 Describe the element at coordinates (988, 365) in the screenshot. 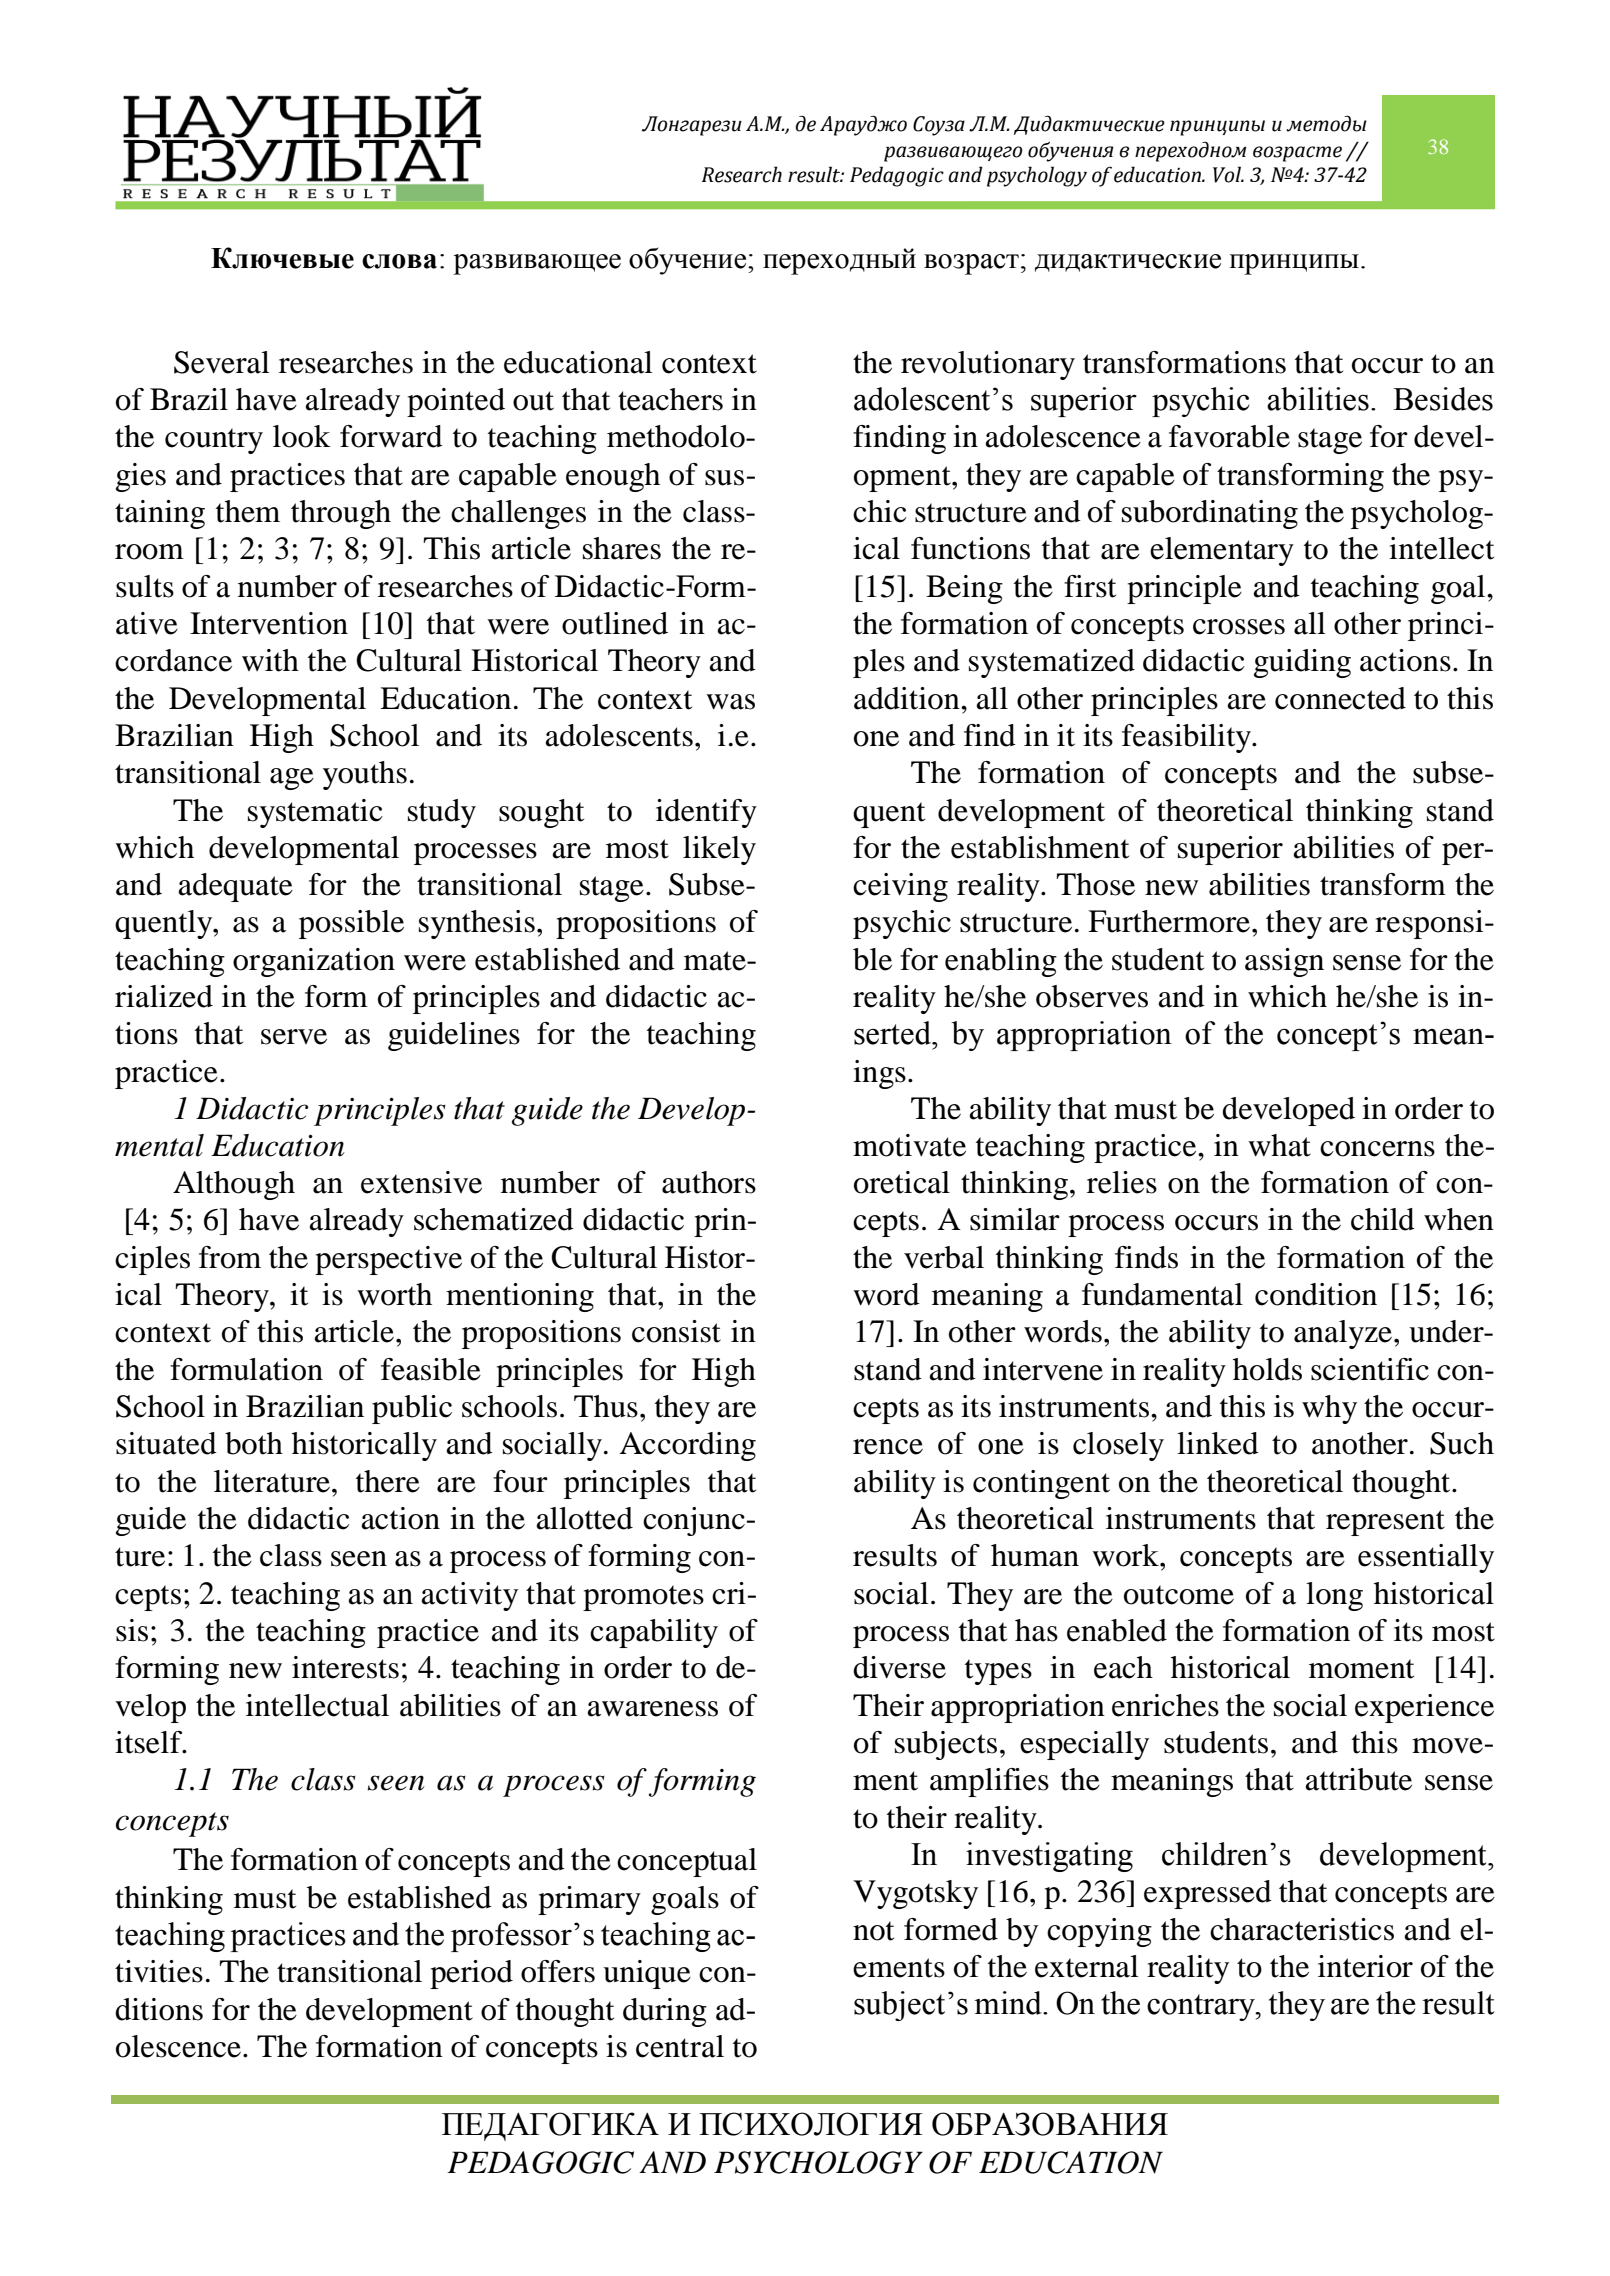

I see `revolutionary` at that location.
